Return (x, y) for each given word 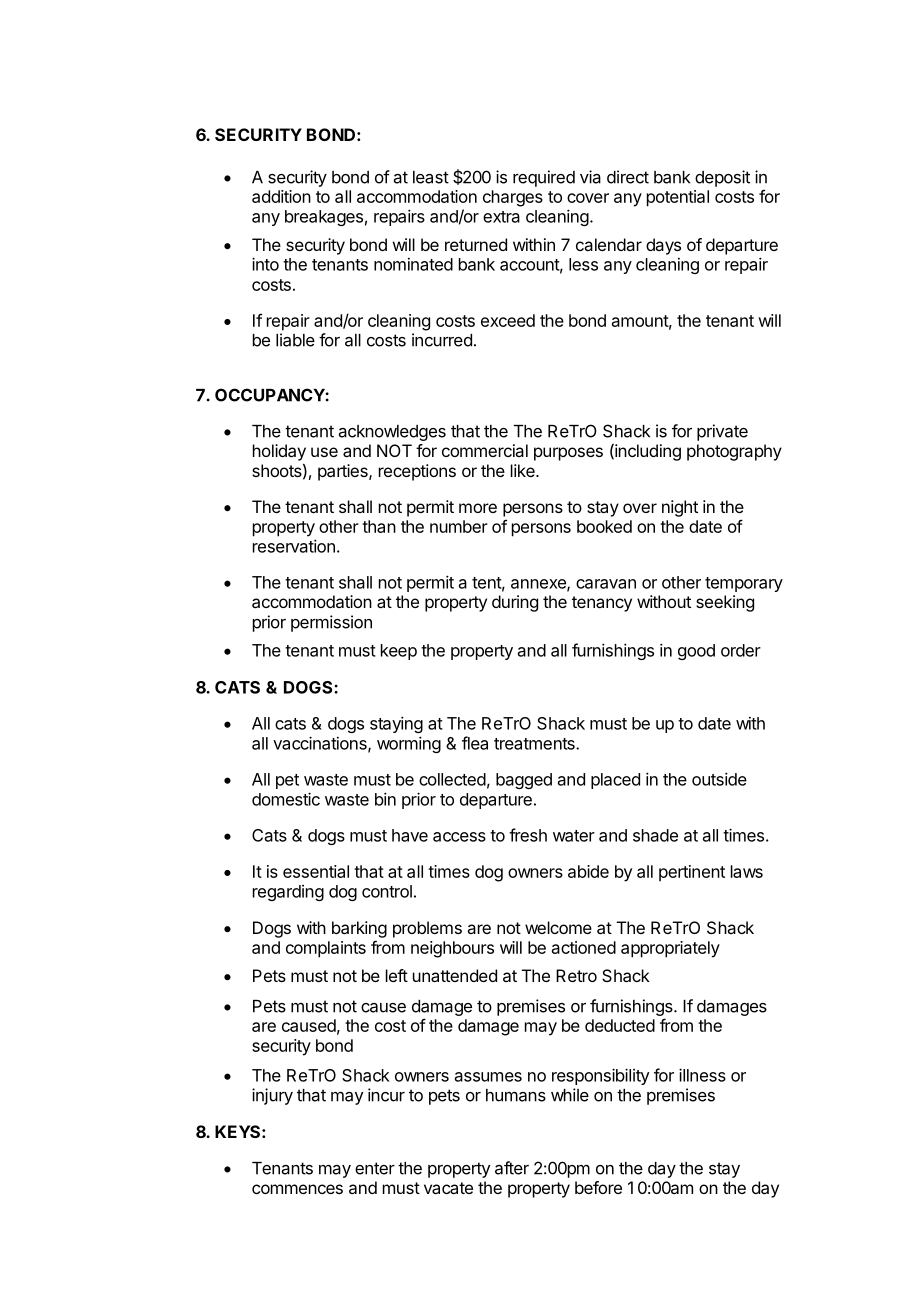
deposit (722, 178)
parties (344, 472)
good (696, 652)
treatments (535, 744)
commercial (485, 450)
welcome (558, 927)
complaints (326, 949)
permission (331, 623)
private (722, 432)
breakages (324, 218)
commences (297, 1189)
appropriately (670, 949)
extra (501, 217)
